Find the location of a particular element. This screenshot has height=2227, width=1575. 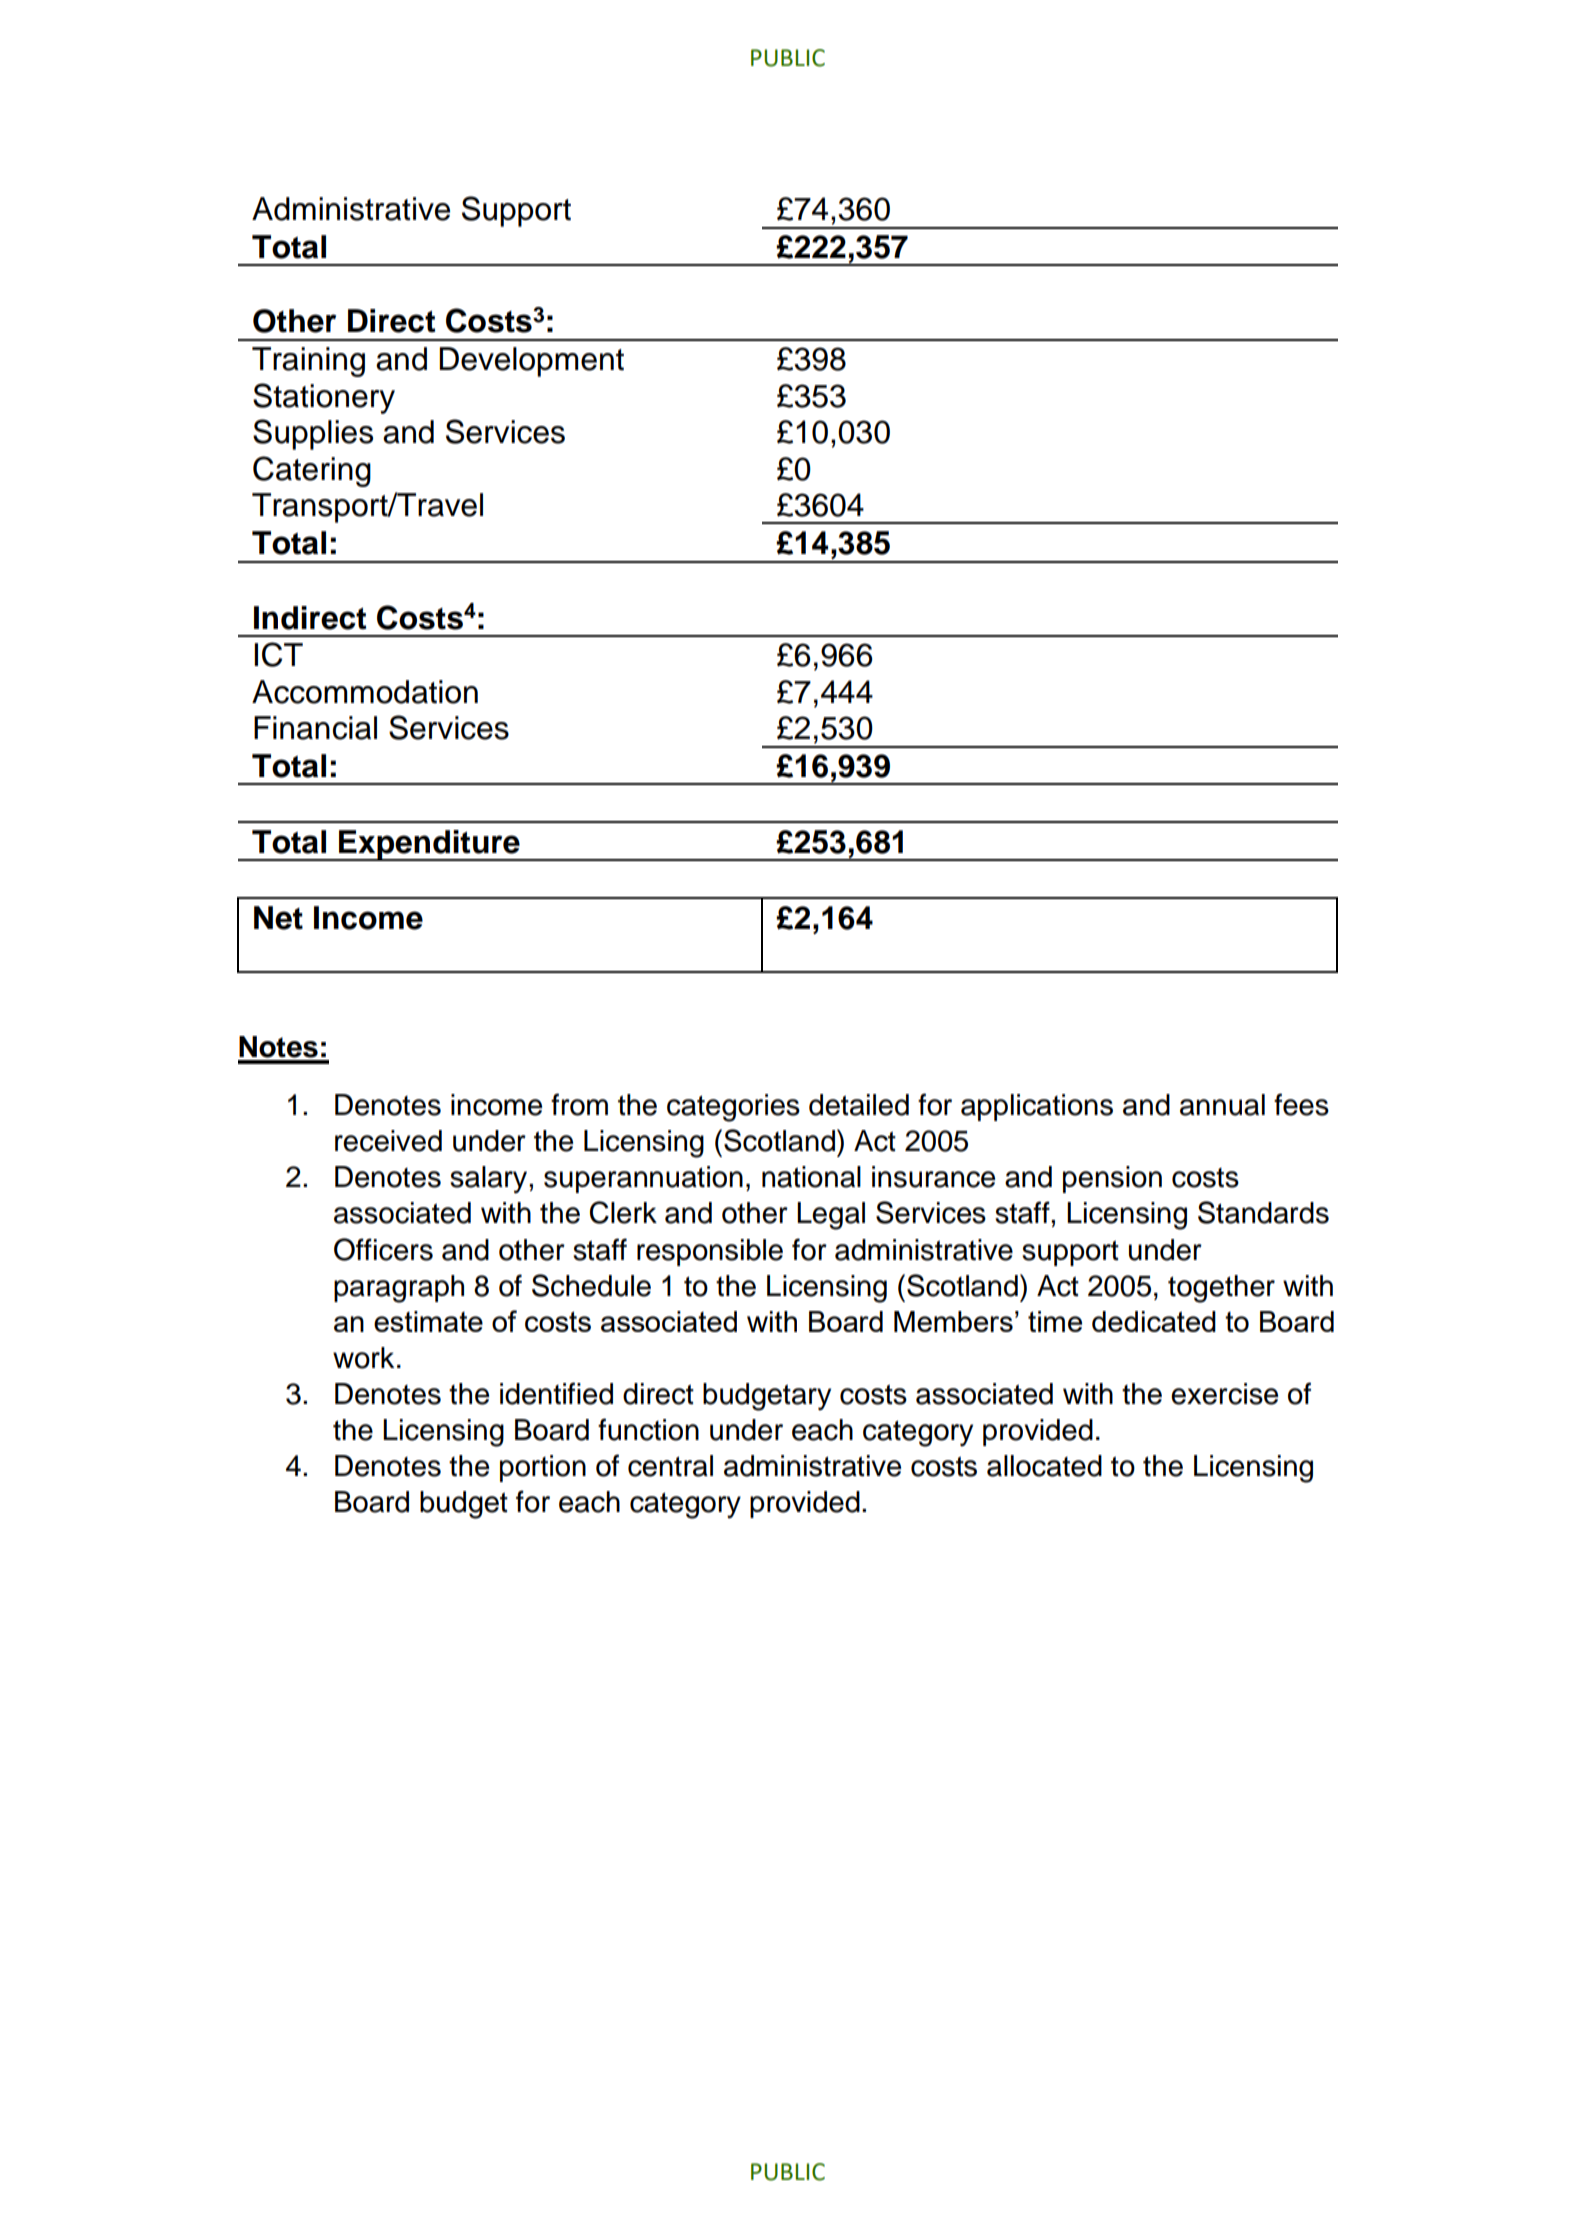

Supplies is located at coordinates (313, 434).
